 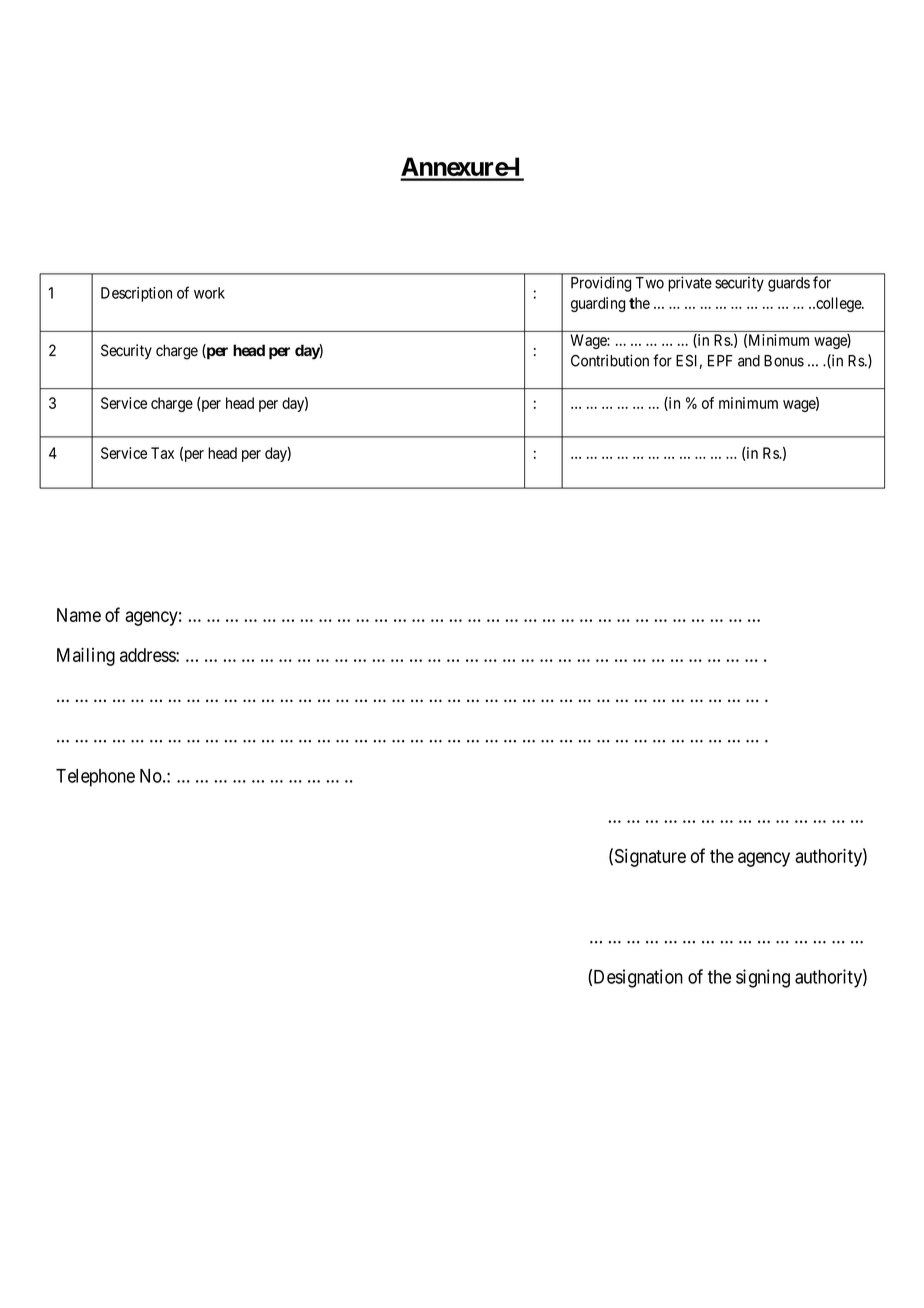 What do you see at coordinates (95, 778) in the screenshot?
I see `Telephone` at bounding box center [95, 778].
